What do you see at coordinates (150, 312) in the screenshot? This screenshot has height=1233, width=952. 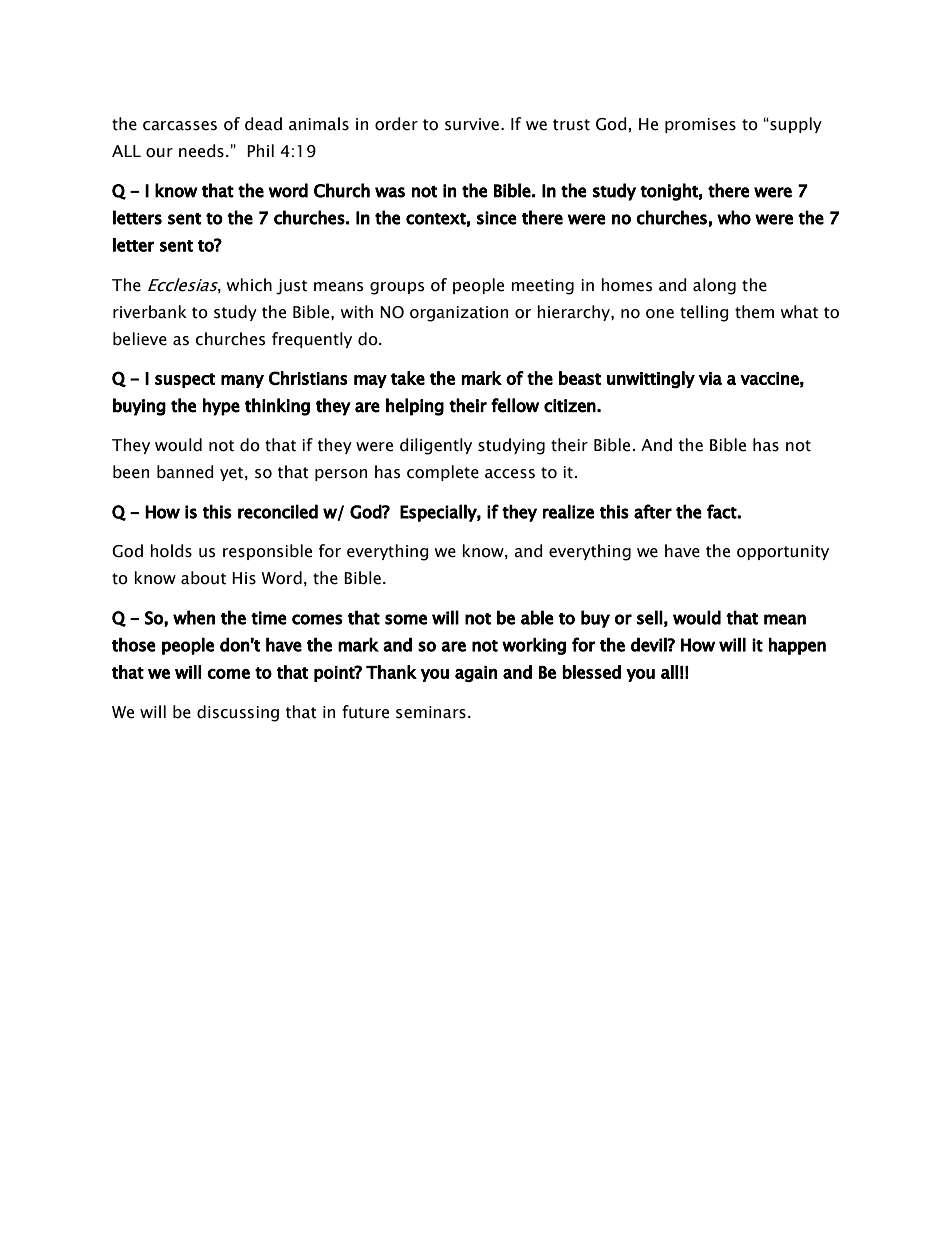 I see `riverbank` at bounding box center [150, 312].
